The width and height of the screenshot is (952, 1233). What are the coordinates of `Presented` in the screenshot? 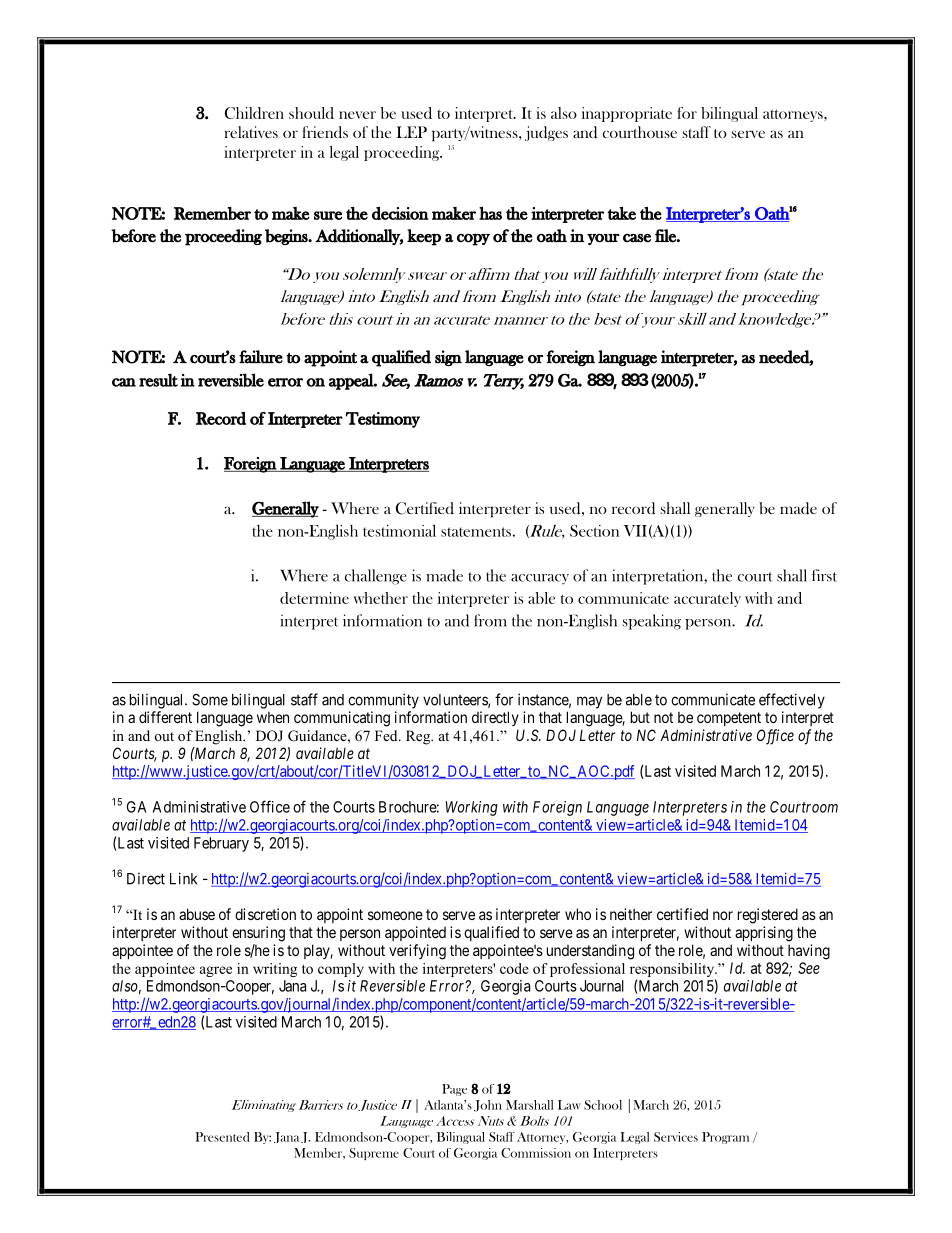 It's located at (223, 1137).
